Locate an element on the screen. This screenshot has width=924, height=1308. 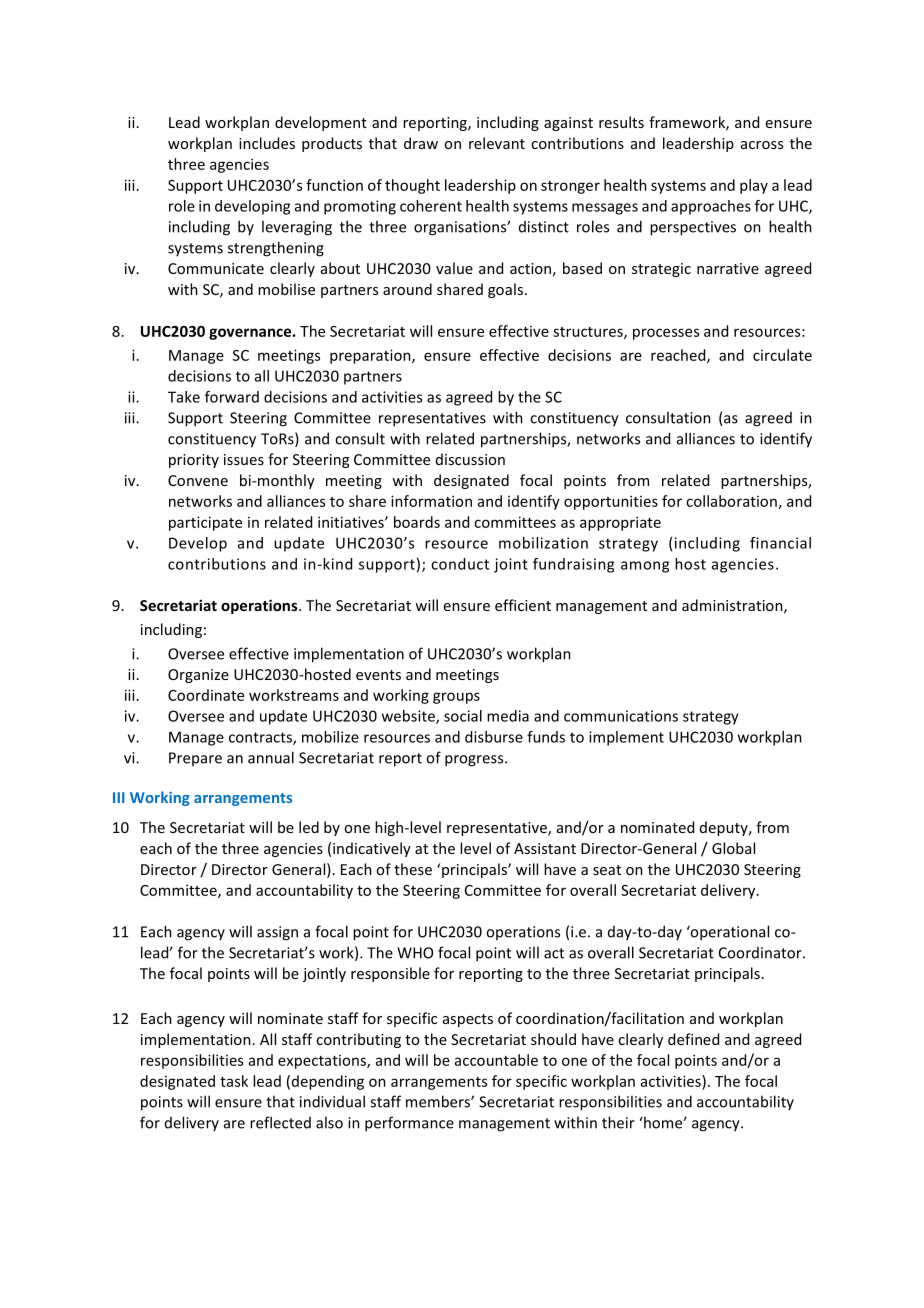
processes is located at coordinates (666, 334).
